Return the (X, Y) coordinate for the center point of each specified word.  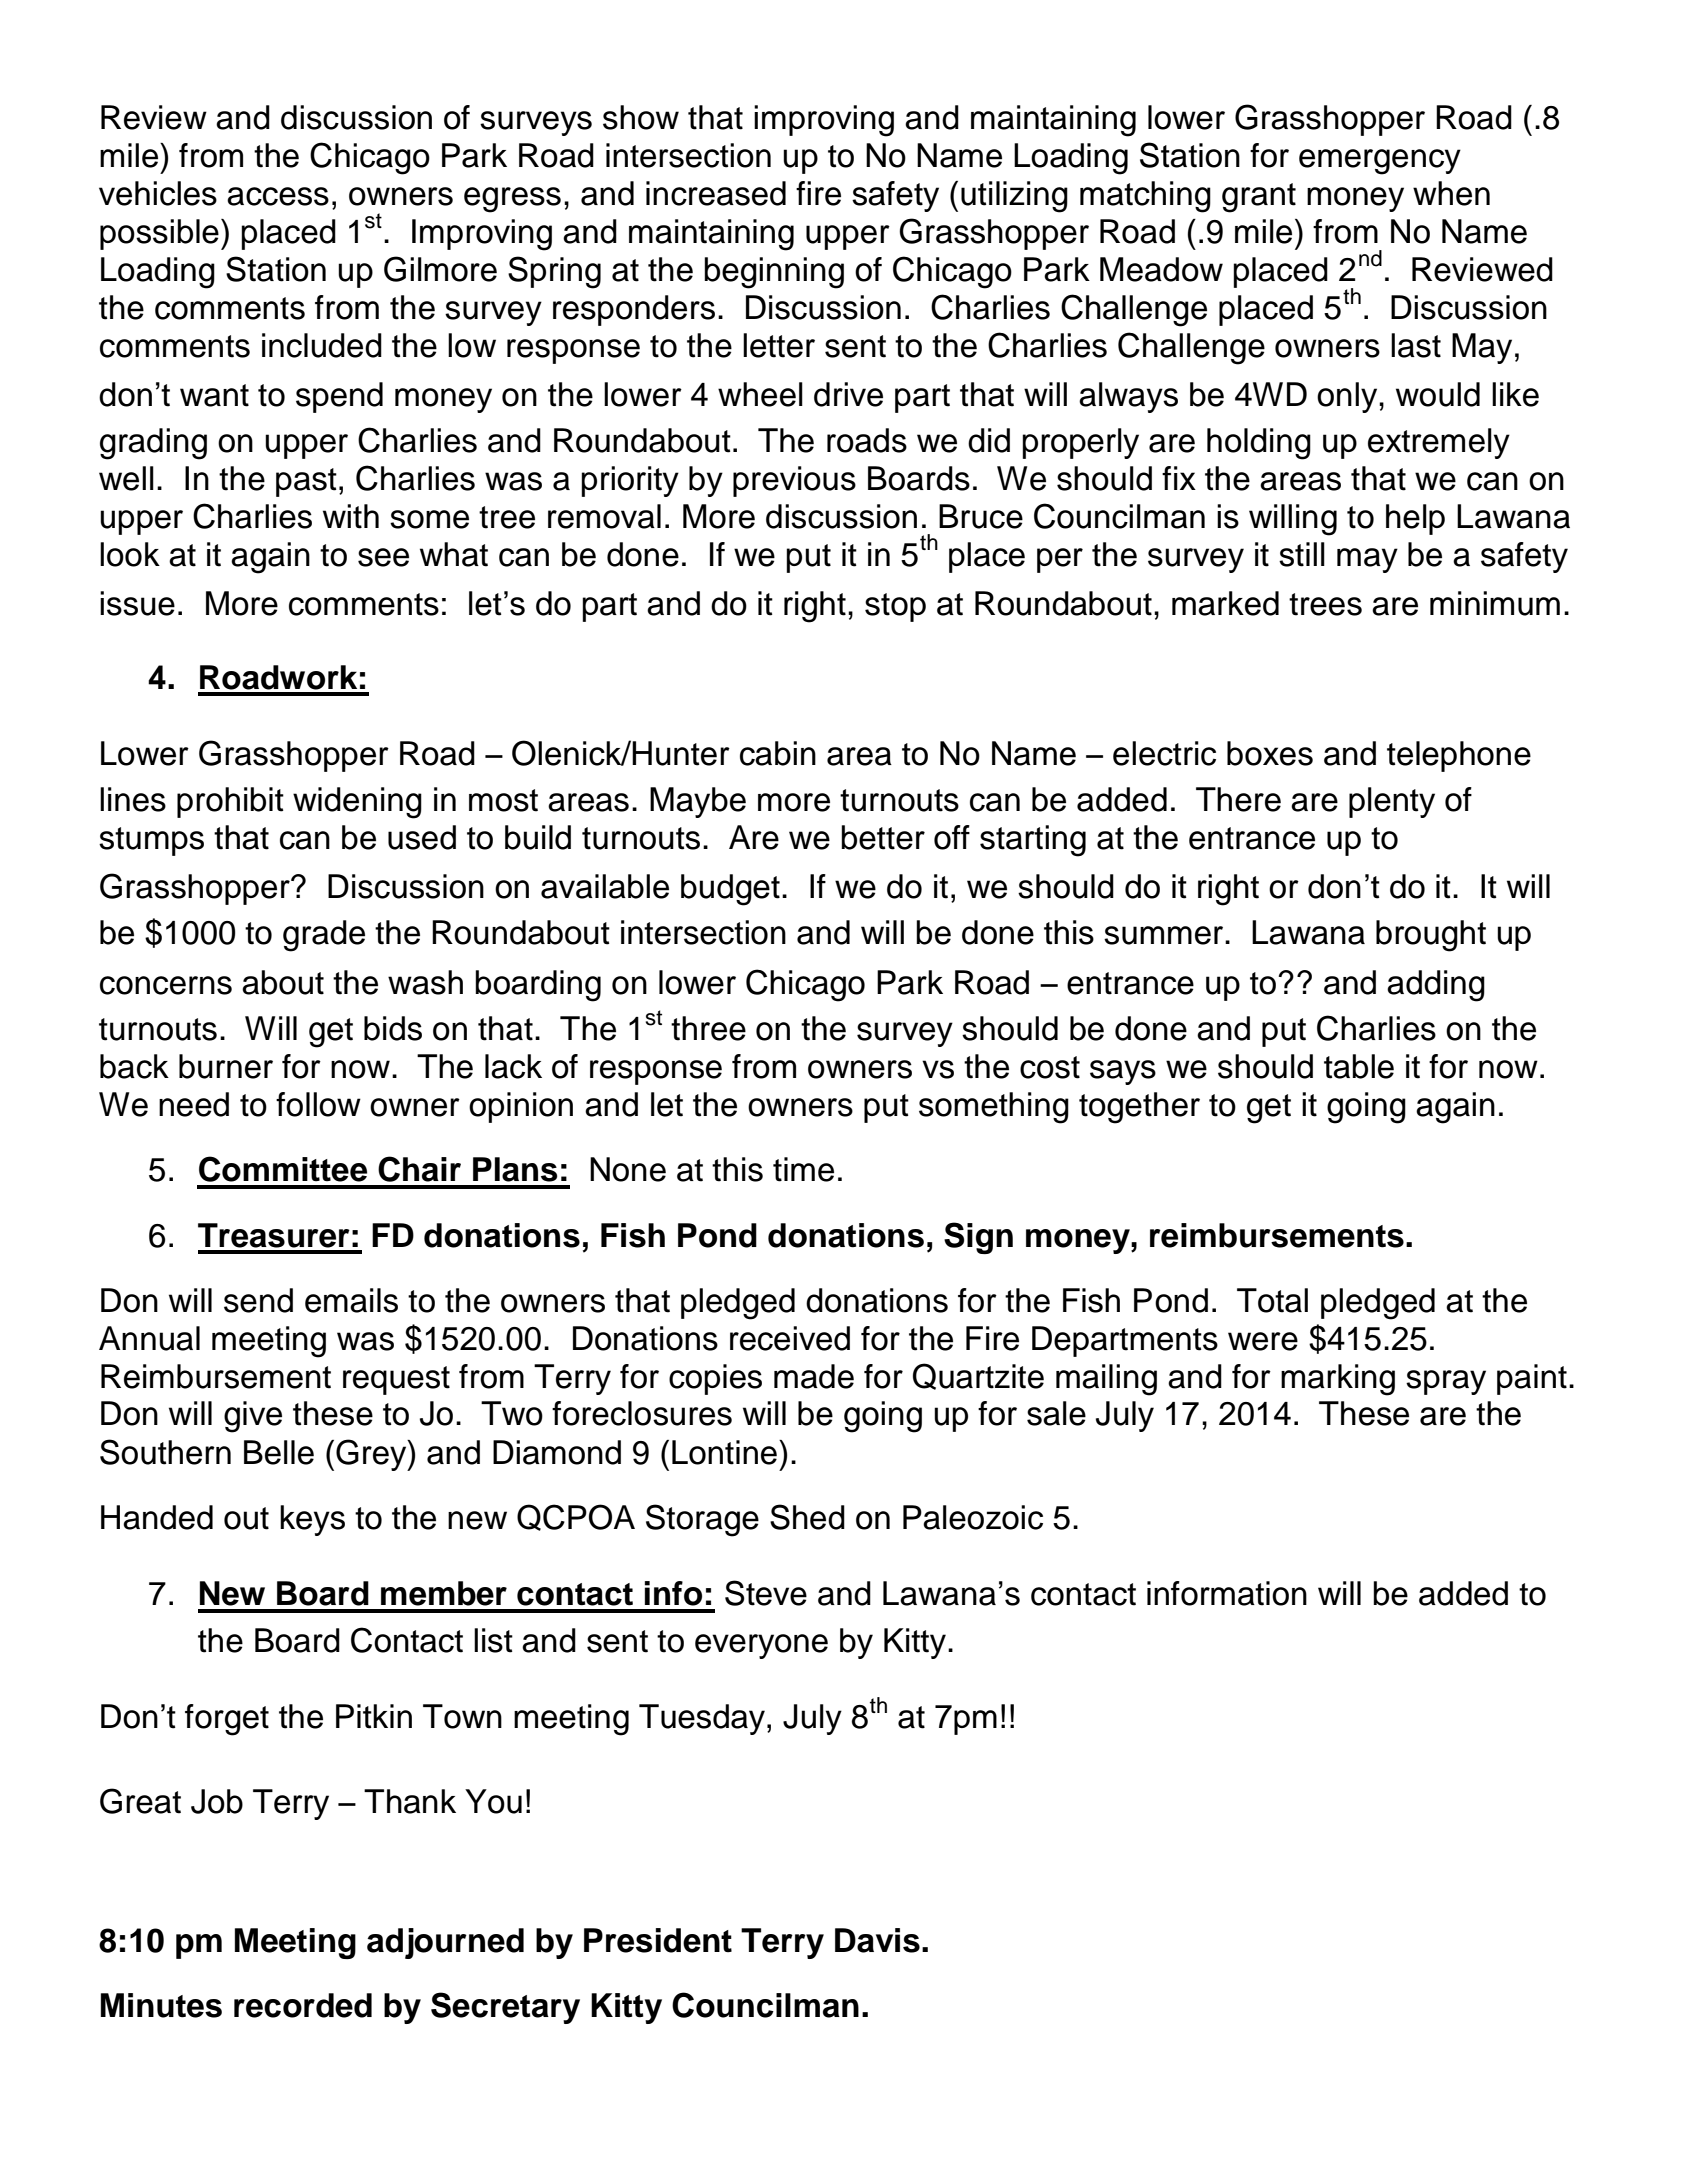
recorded (303, 2005)
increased (716, 193)
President (658, 1940)
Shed (807, 1517)
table (1359, 1066)
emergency (1380, 162)
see (383, 557)
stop (895, 607)
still (1302, 554)
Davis (877, 1940)
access (278, 196)
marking (1338, 1380)
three (708, 1028)
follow (318, 1104)
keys (312, 1520)
